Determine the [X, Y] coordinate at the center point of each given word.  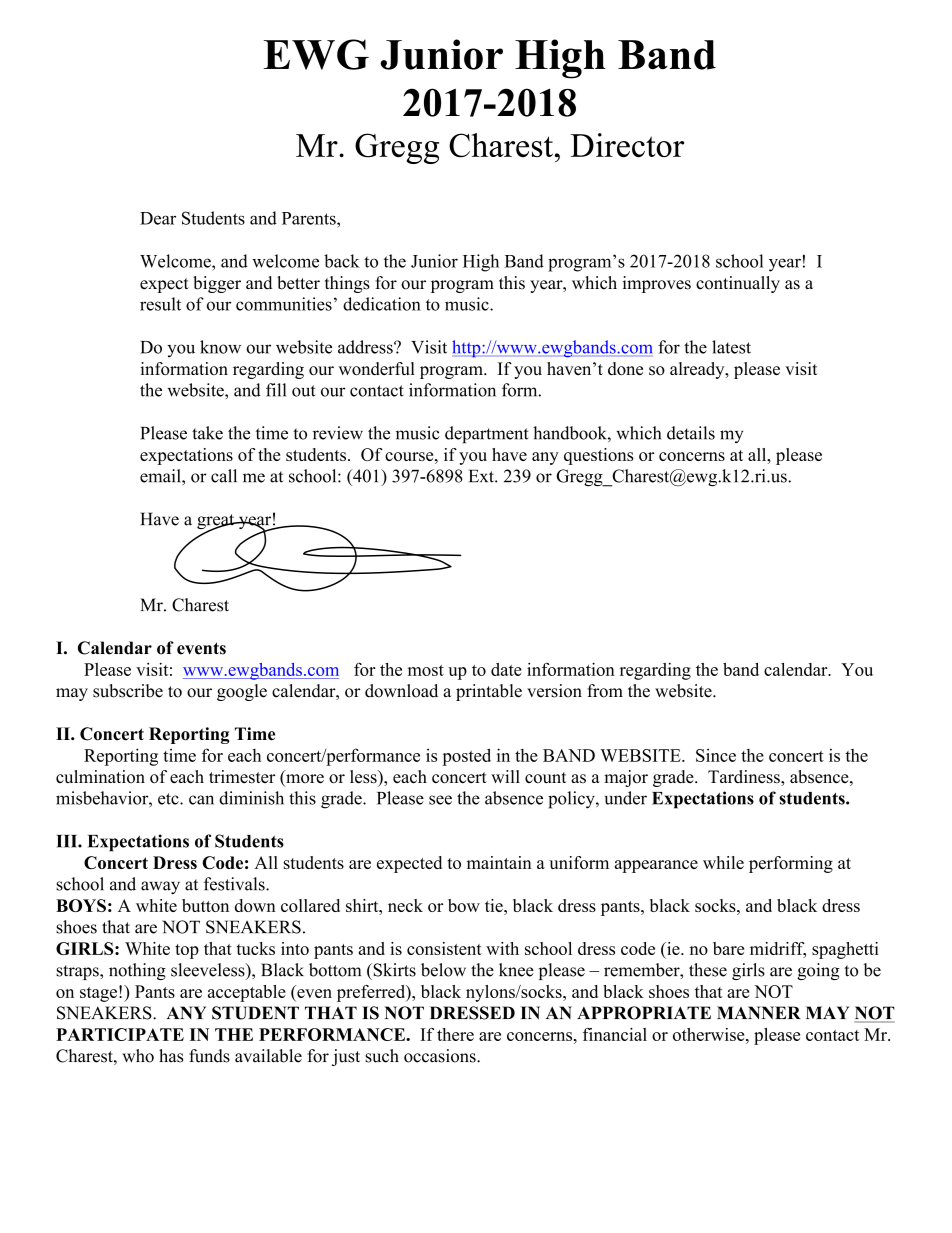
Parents [310, 218]
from [605, 691]
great [217, 523]
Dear [158, 218]
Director [627, 145]
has [171, 1056]
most [426, 670]
